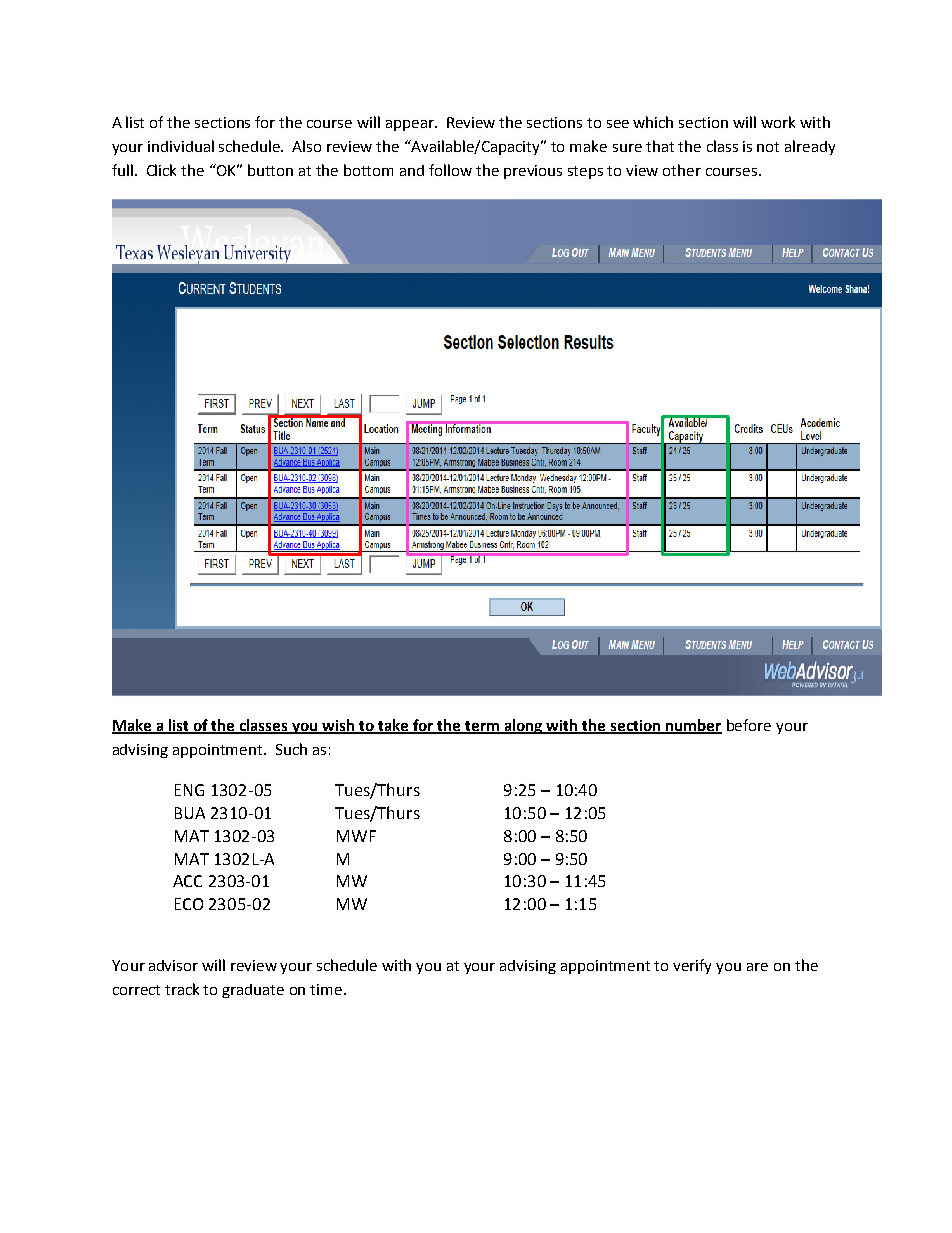 The width and height of the document is (952, 1233). What do you see at coordinates (327, 989) in the document?
I see `time` at bounding box center [327, 989].
